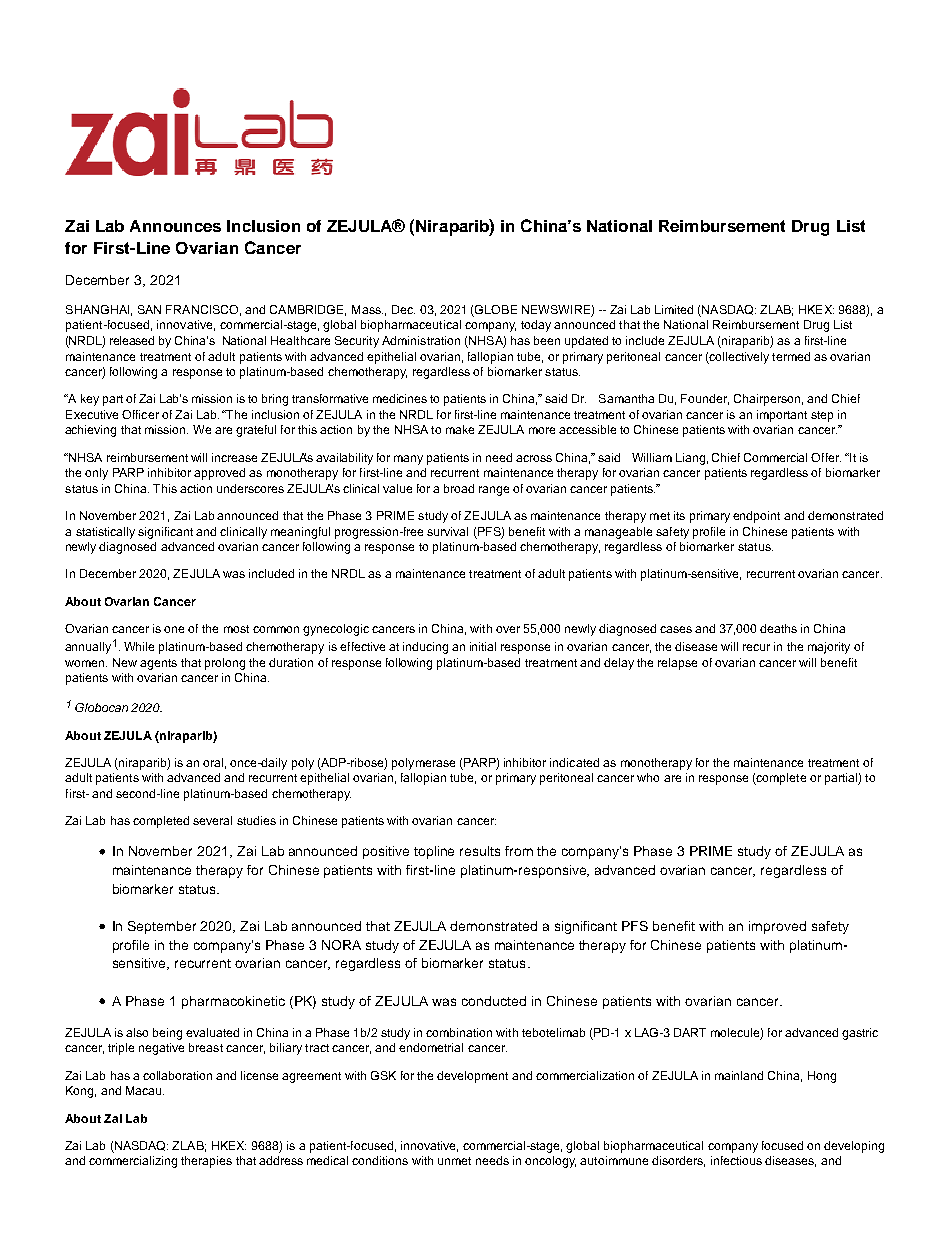  What do you see at coordinates (175, 226) in the image?
I see `Announces` at bounding box center [175, 226].
